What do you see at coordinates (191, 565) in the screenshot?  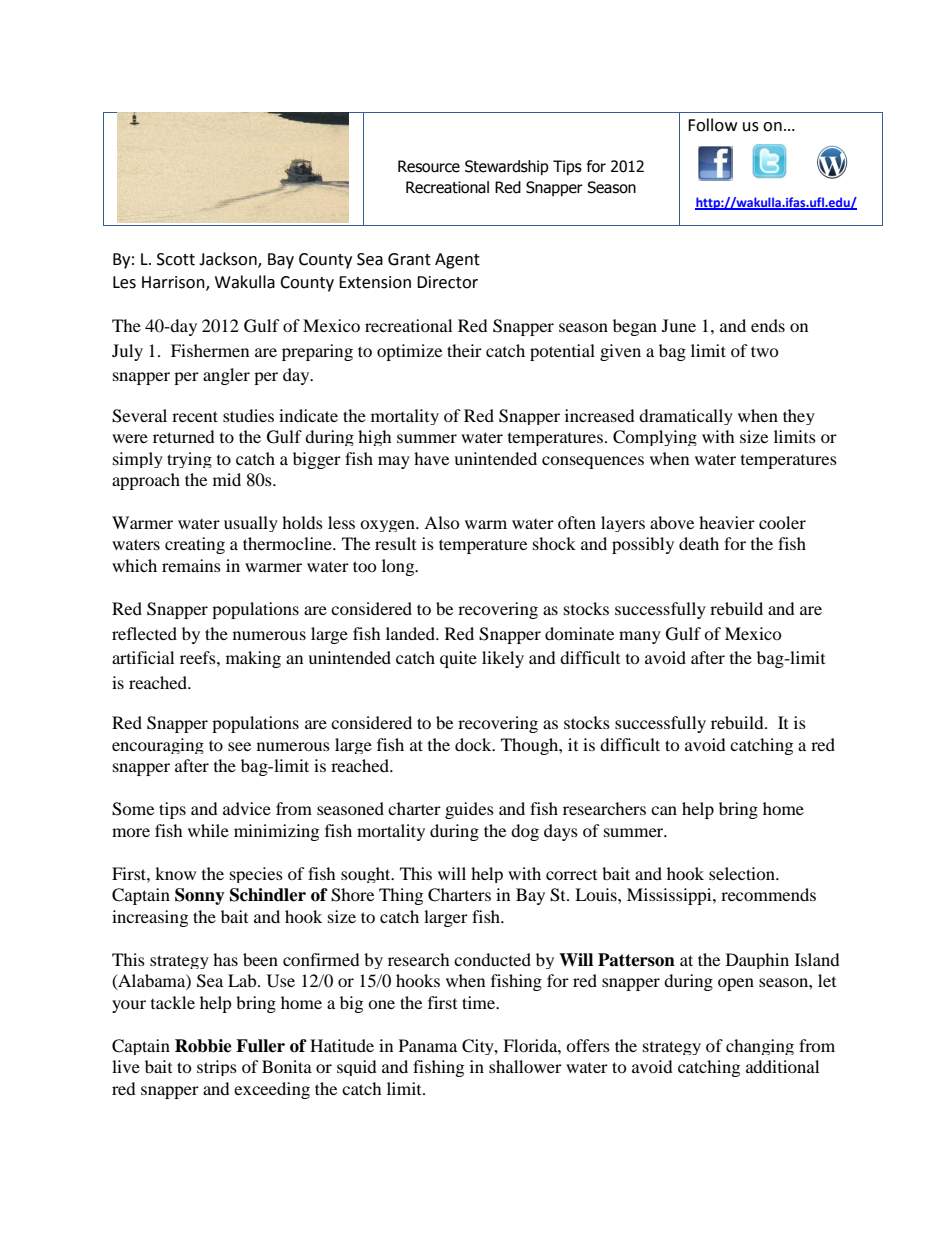 I see `remains` at bounding box center [191, 565].
